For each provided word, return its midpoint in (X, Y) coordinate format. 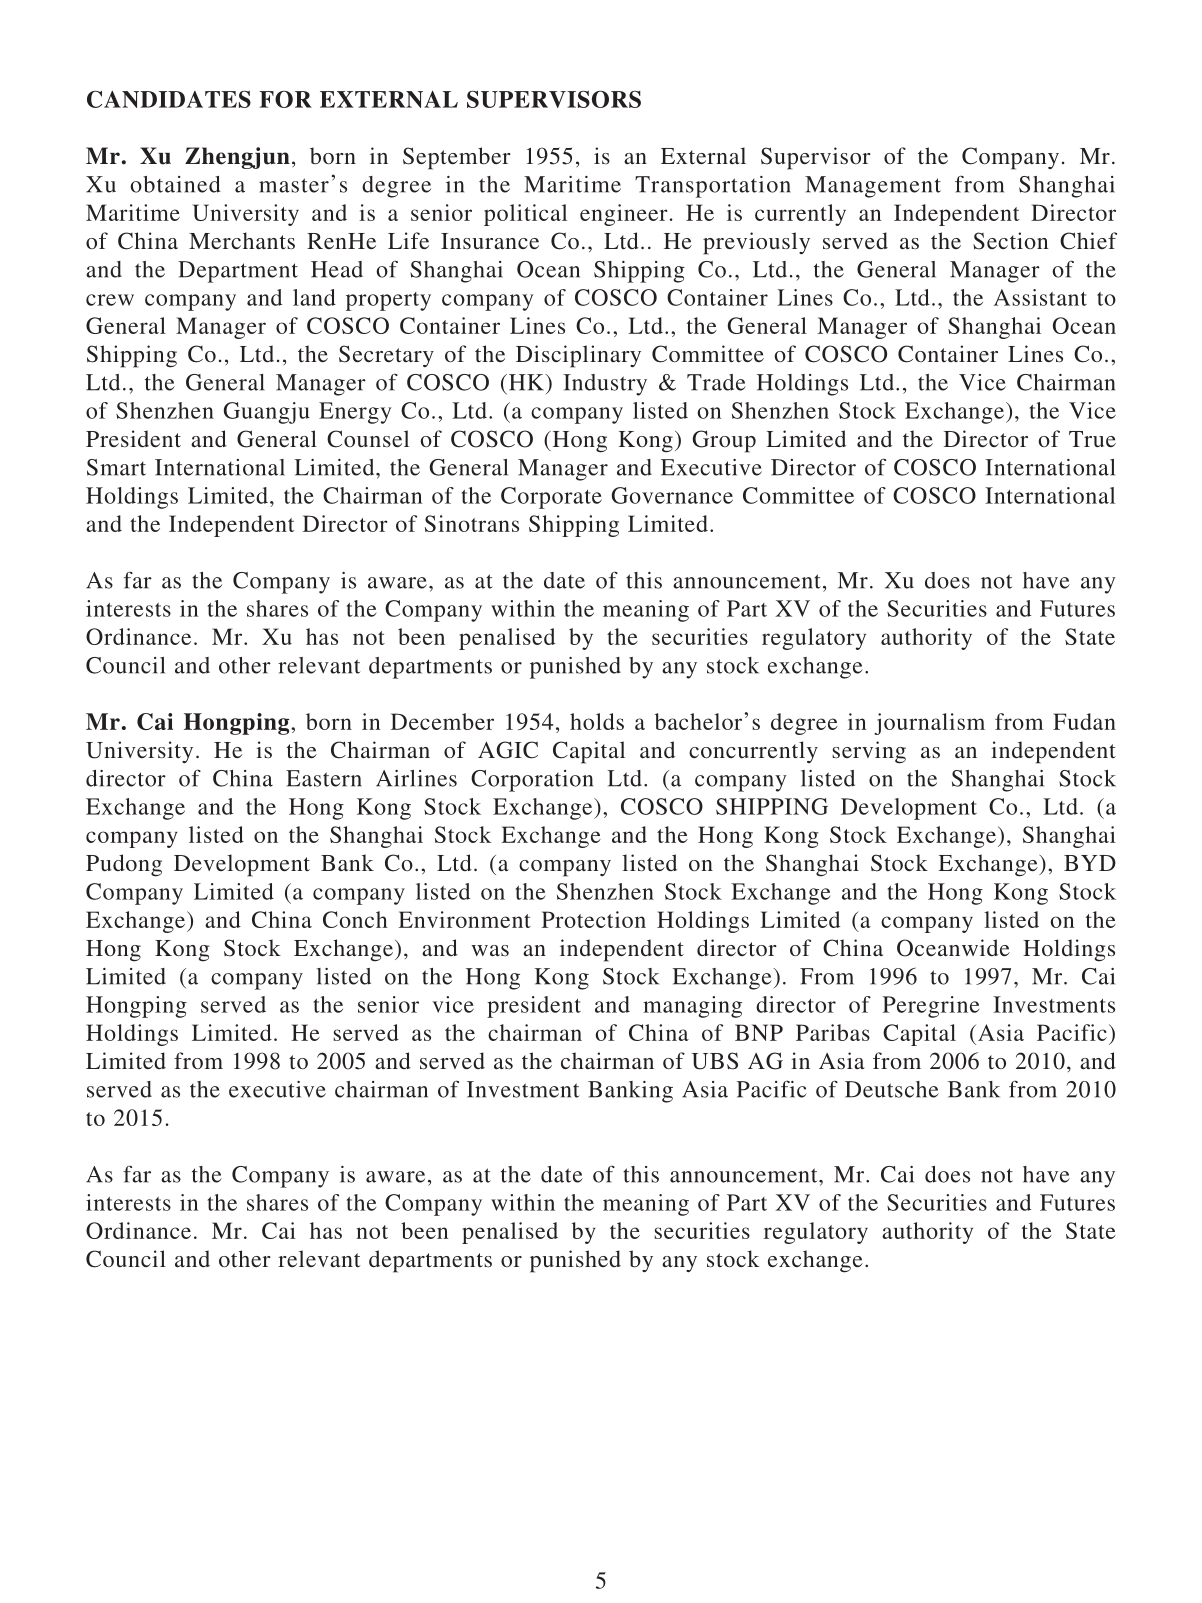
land (314, 297)
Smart (116, 467)
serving (869, 752)
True (1092, 439)
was (490, 950)
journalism (929, 724)
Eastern (324, 778)
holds (597, 721)
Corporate (551, 498)
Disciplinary (578, 356)
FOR (285, 99)
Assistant (1040, 297)
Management (873, 187)
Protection (594, 919)
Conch (355, 919)
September (457, 158)
